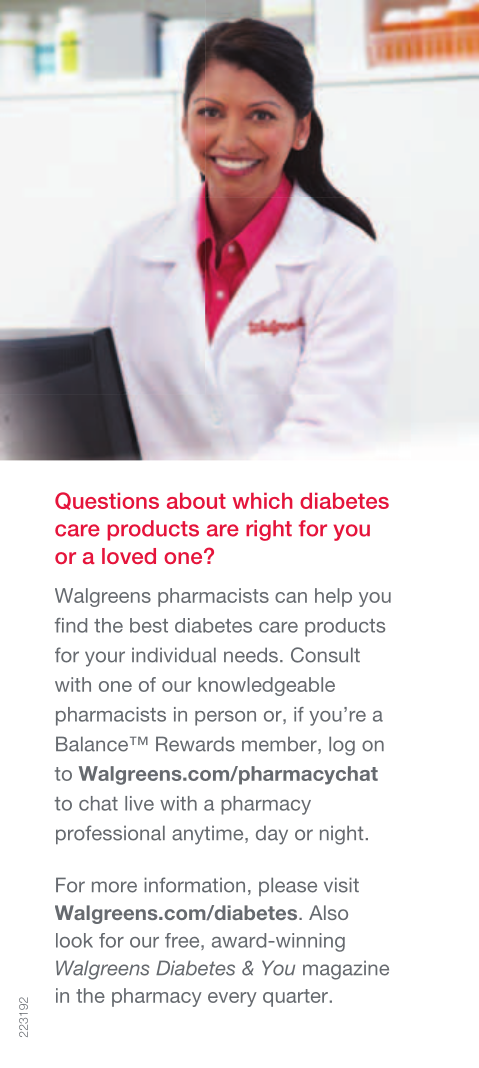 The width and height of the screenshot is (479, 1068). I want to click on information, so click(194, 885).
